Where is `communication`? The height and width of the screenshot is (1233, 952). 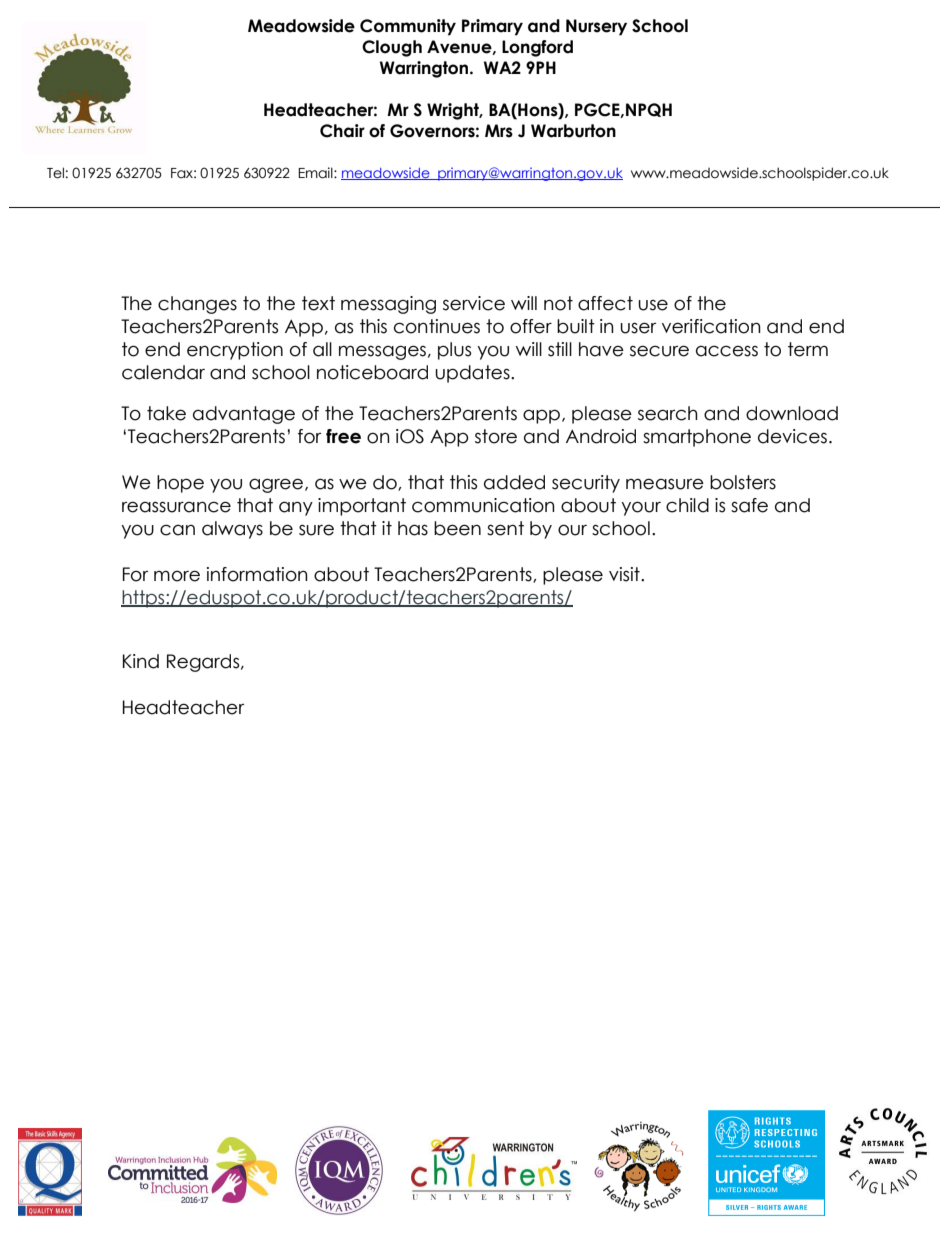 communication is located at coordinates (483, 505).
